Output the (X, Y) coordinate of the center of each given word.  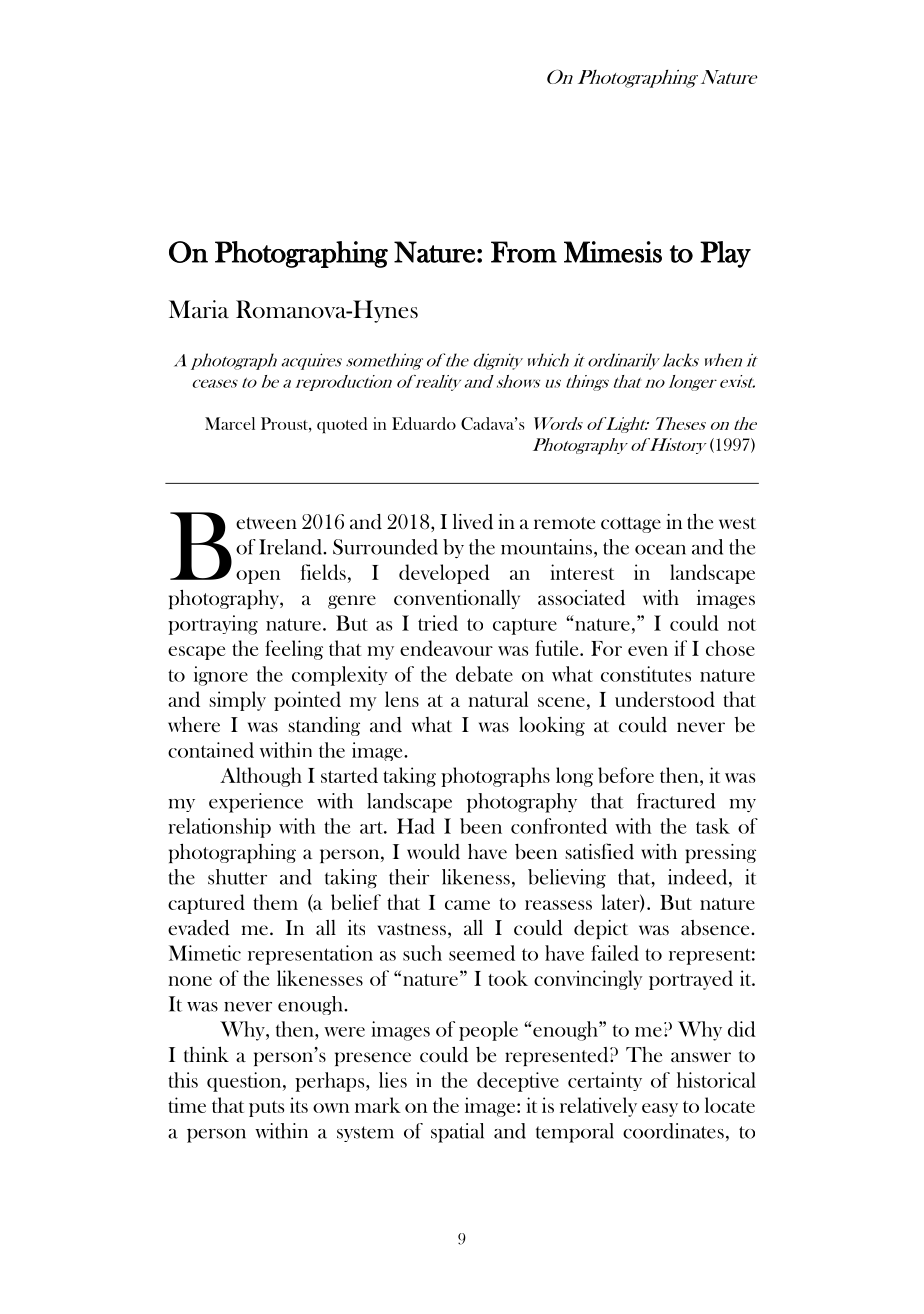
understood (665, 699)
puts (266, 1109)
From (524, 252)
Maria (199, 309)
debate (484, 674)
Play (725, 254)
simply (237, 701)
